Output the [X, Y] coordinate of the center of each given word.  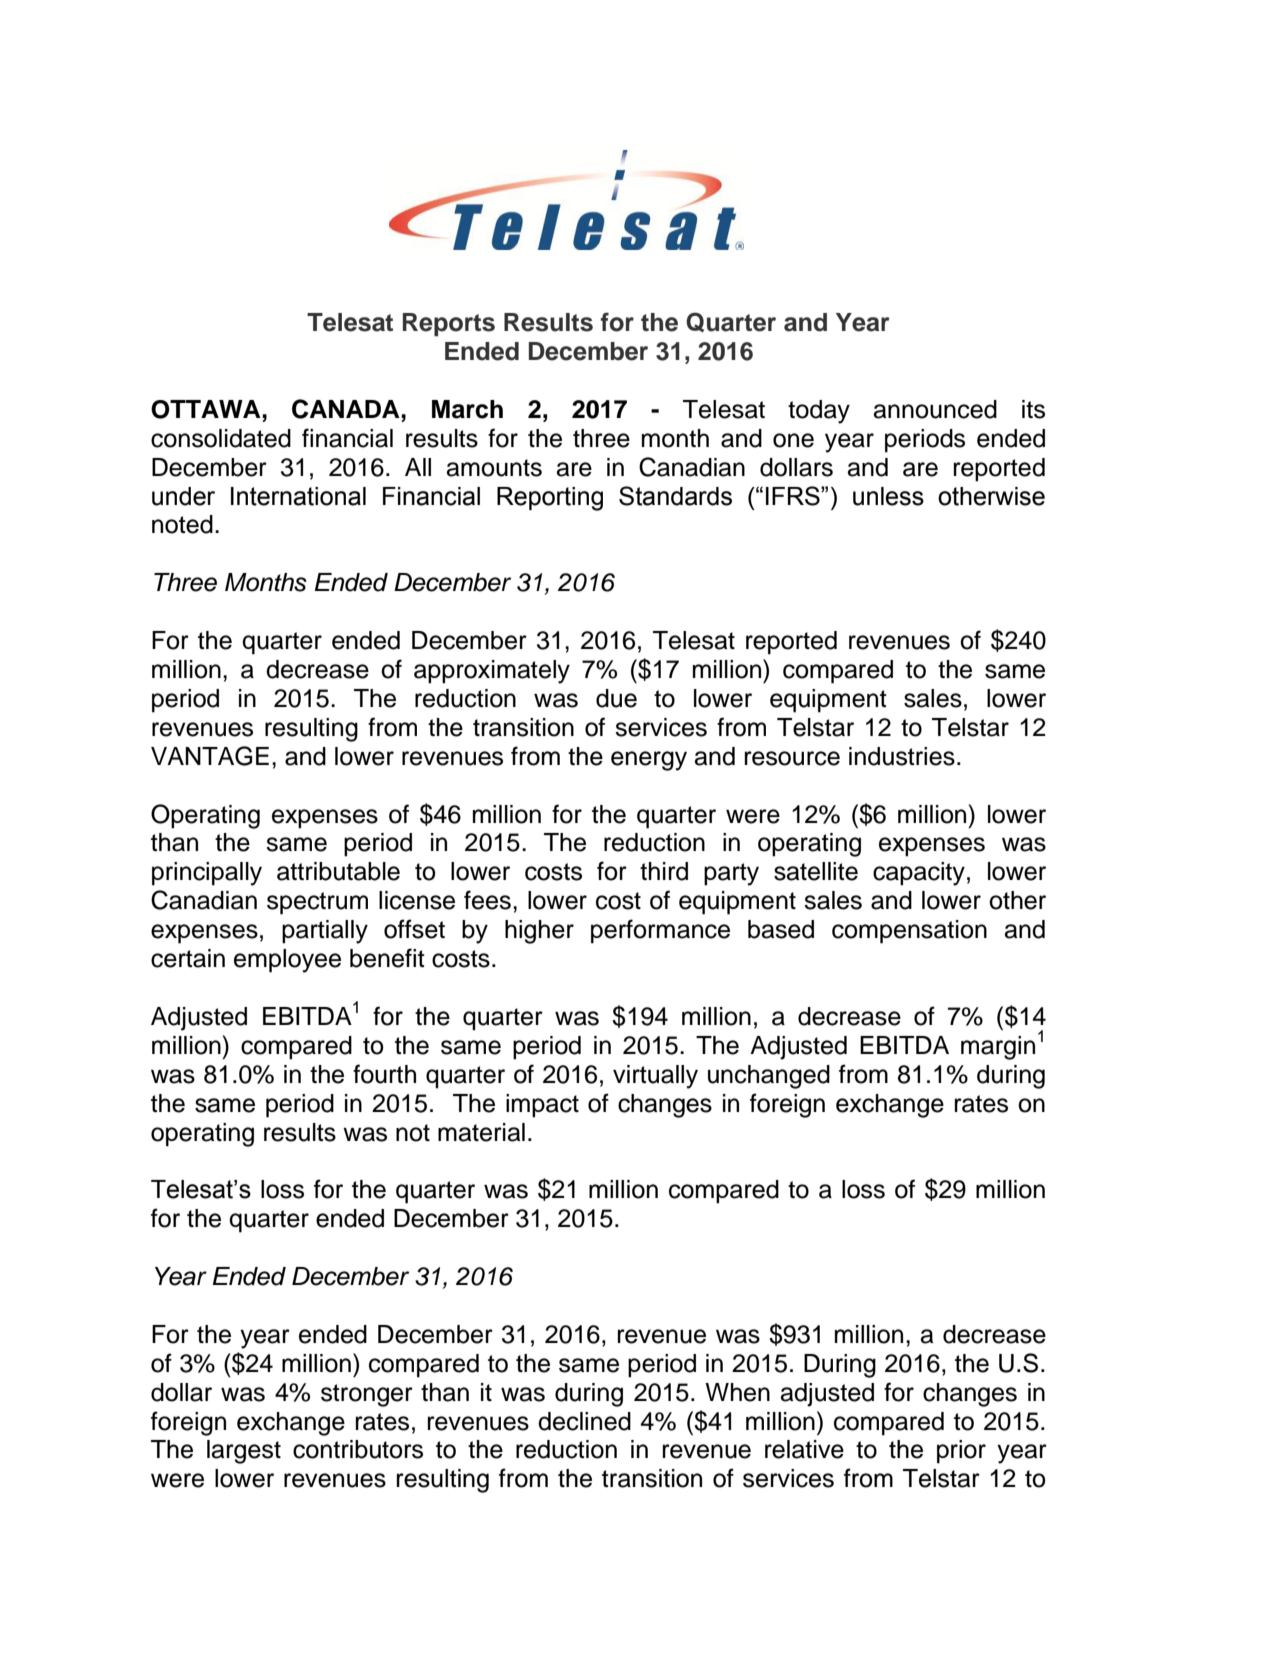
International [298, 496]
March [467, 409]
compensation [909, 932]
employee [287, 961]
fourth [384, 1074]
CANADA [347, 409]
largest [244, 1452]
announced [935, 409]
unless [888, 496]
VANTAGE [210, 756]
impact [542, 1106]
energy [649, 761]
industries [902, 756]
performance [660, 931]
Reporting [550, 499]
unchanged [769, 1077]
